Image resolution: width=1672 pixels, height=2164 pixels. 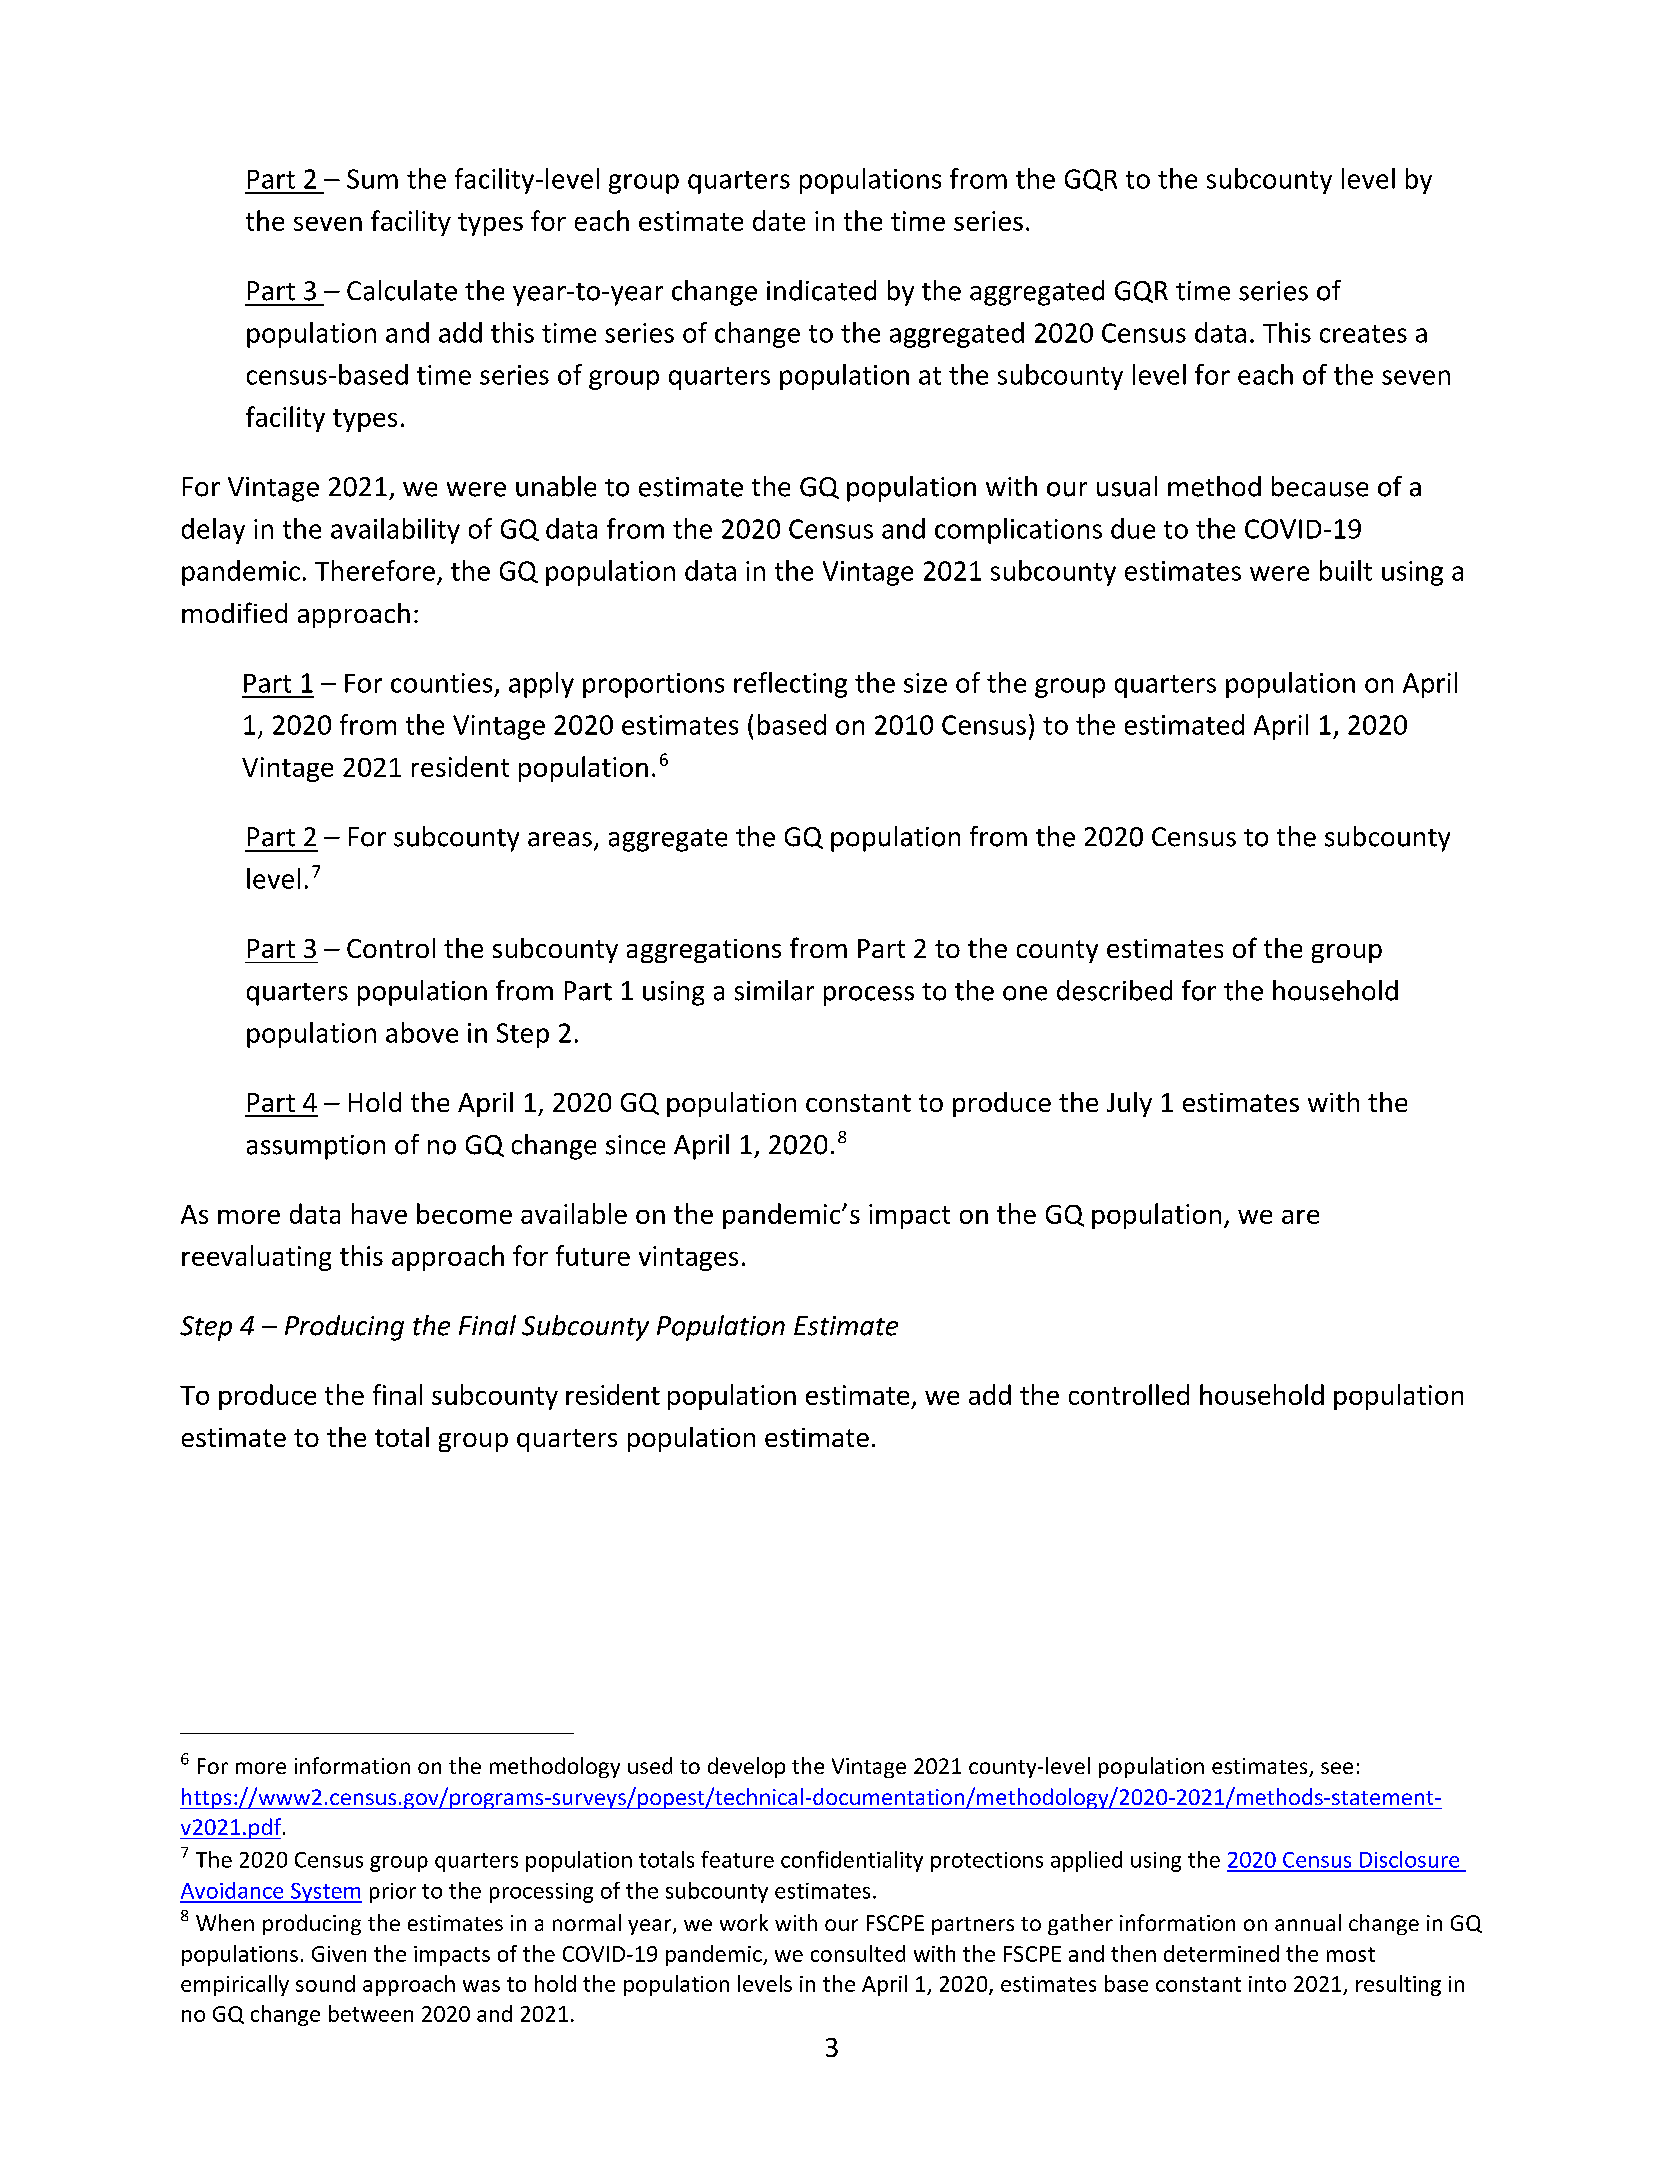 I want to click on aggregations, so click(x=704, y=951).
